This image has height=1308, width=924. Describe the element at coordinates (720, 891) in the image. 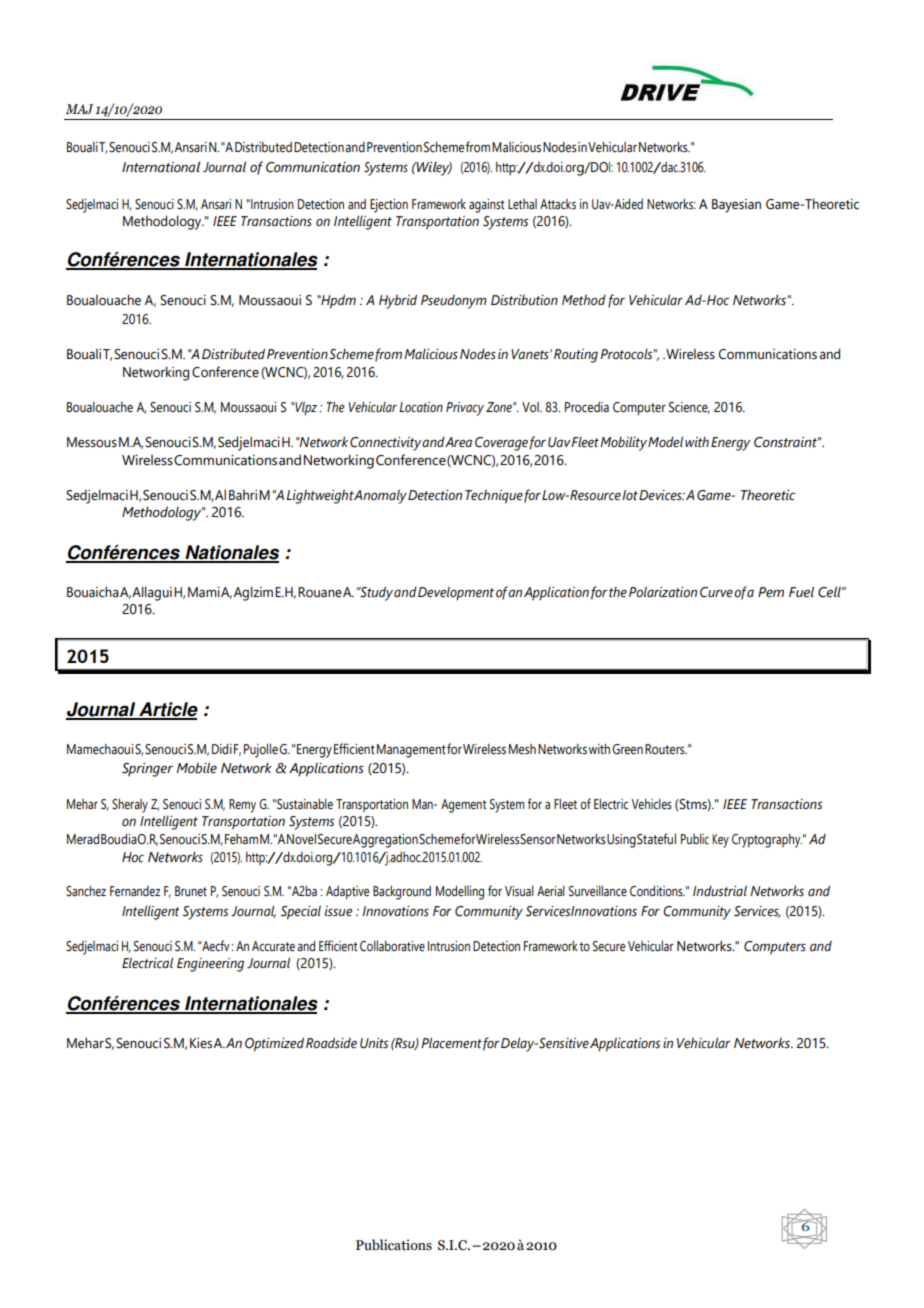

I see `Industrial` at that location.
